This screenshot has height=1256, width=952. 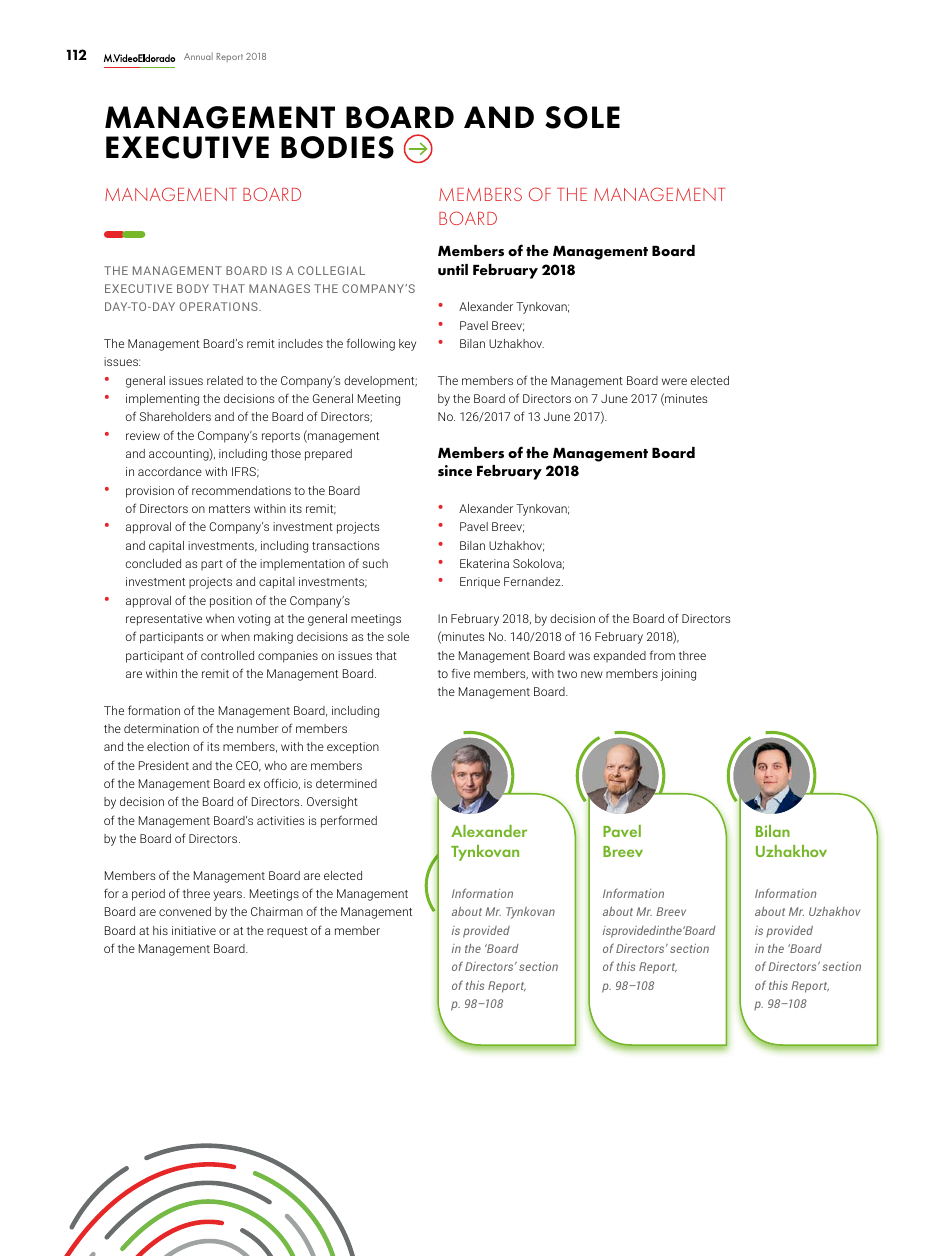 What do you see at coordinates (592, 674) in the screenshot?
I see `new` at bounding box center [592, 674].
